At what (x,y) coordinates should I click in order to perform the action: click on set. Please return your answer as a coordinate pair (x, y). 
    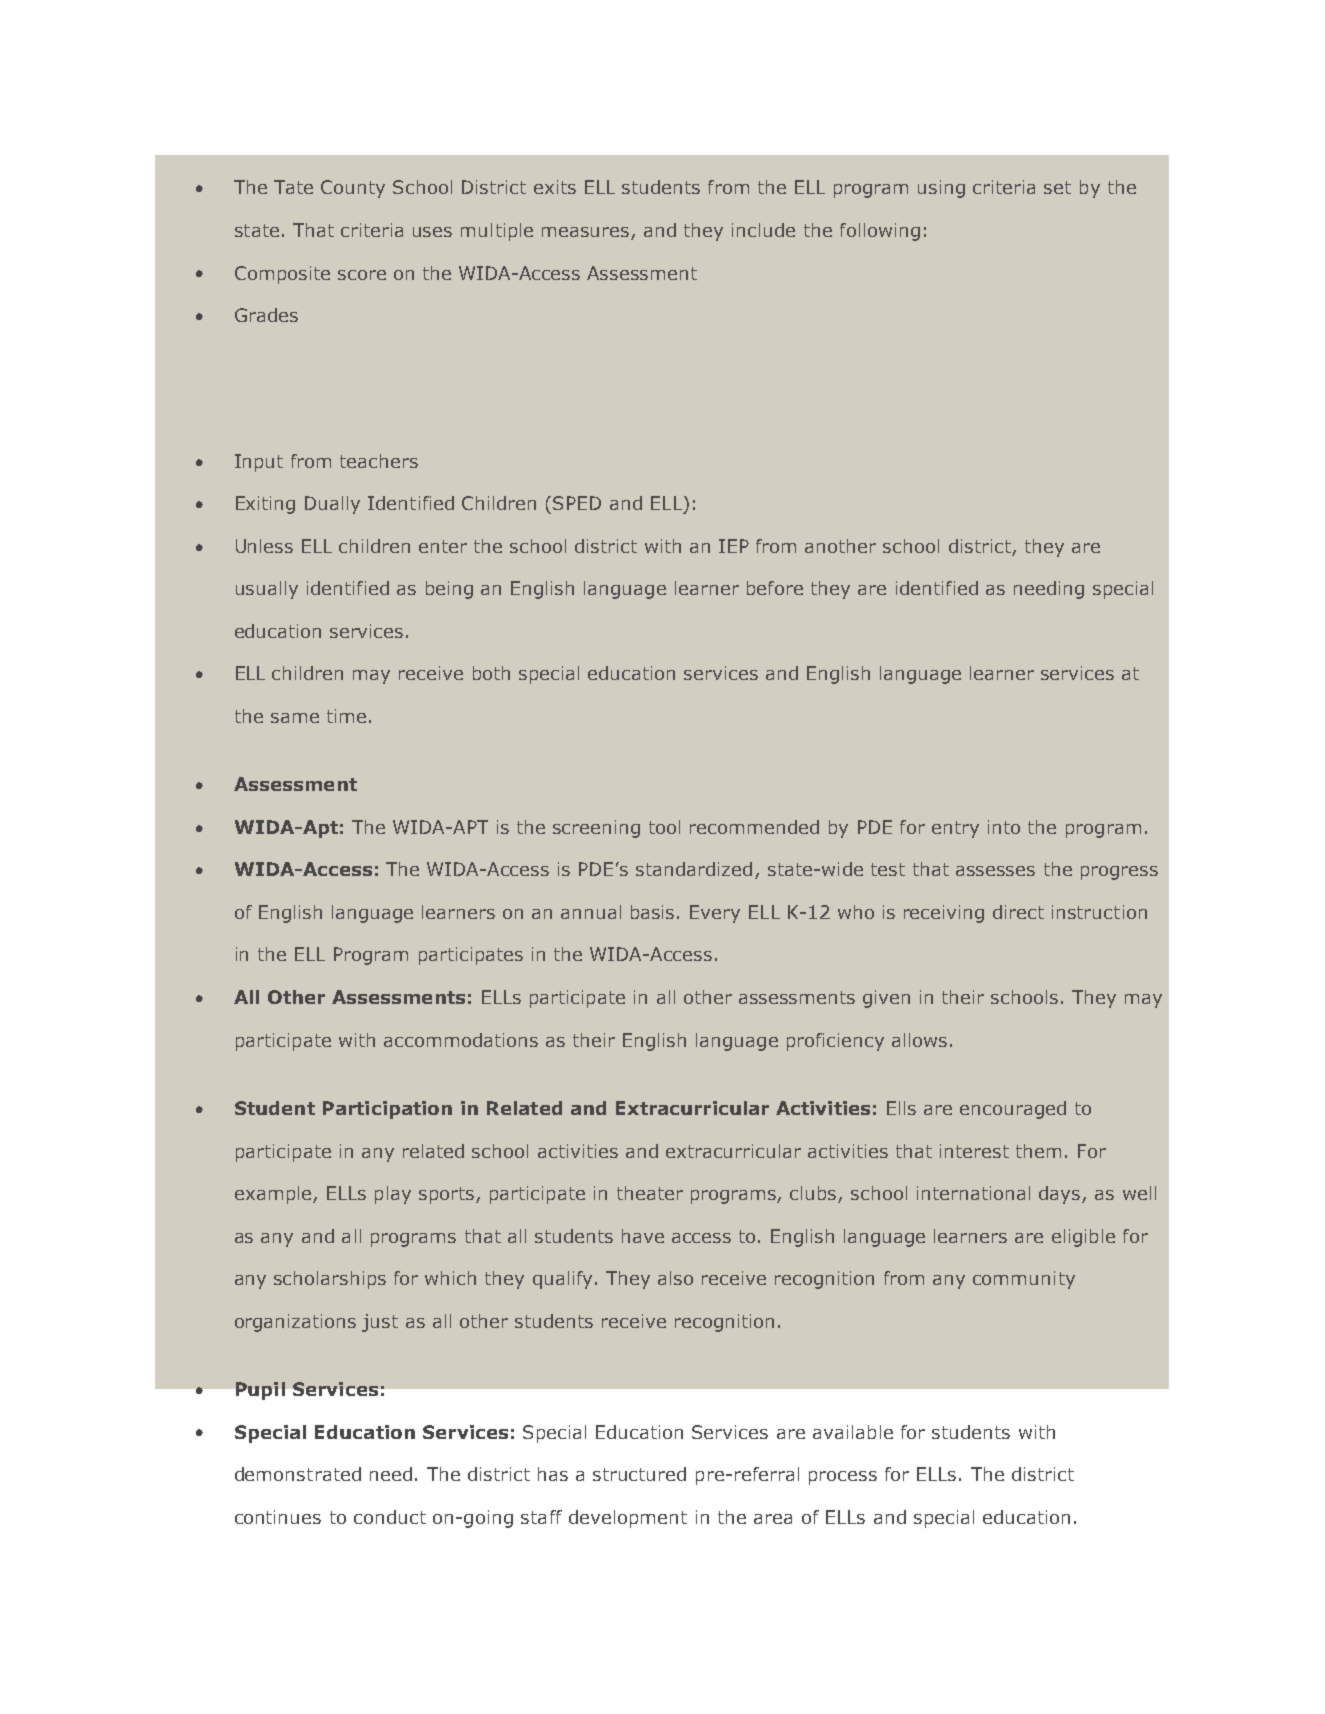
    Looking at the image, I should click on (1057, 187).
